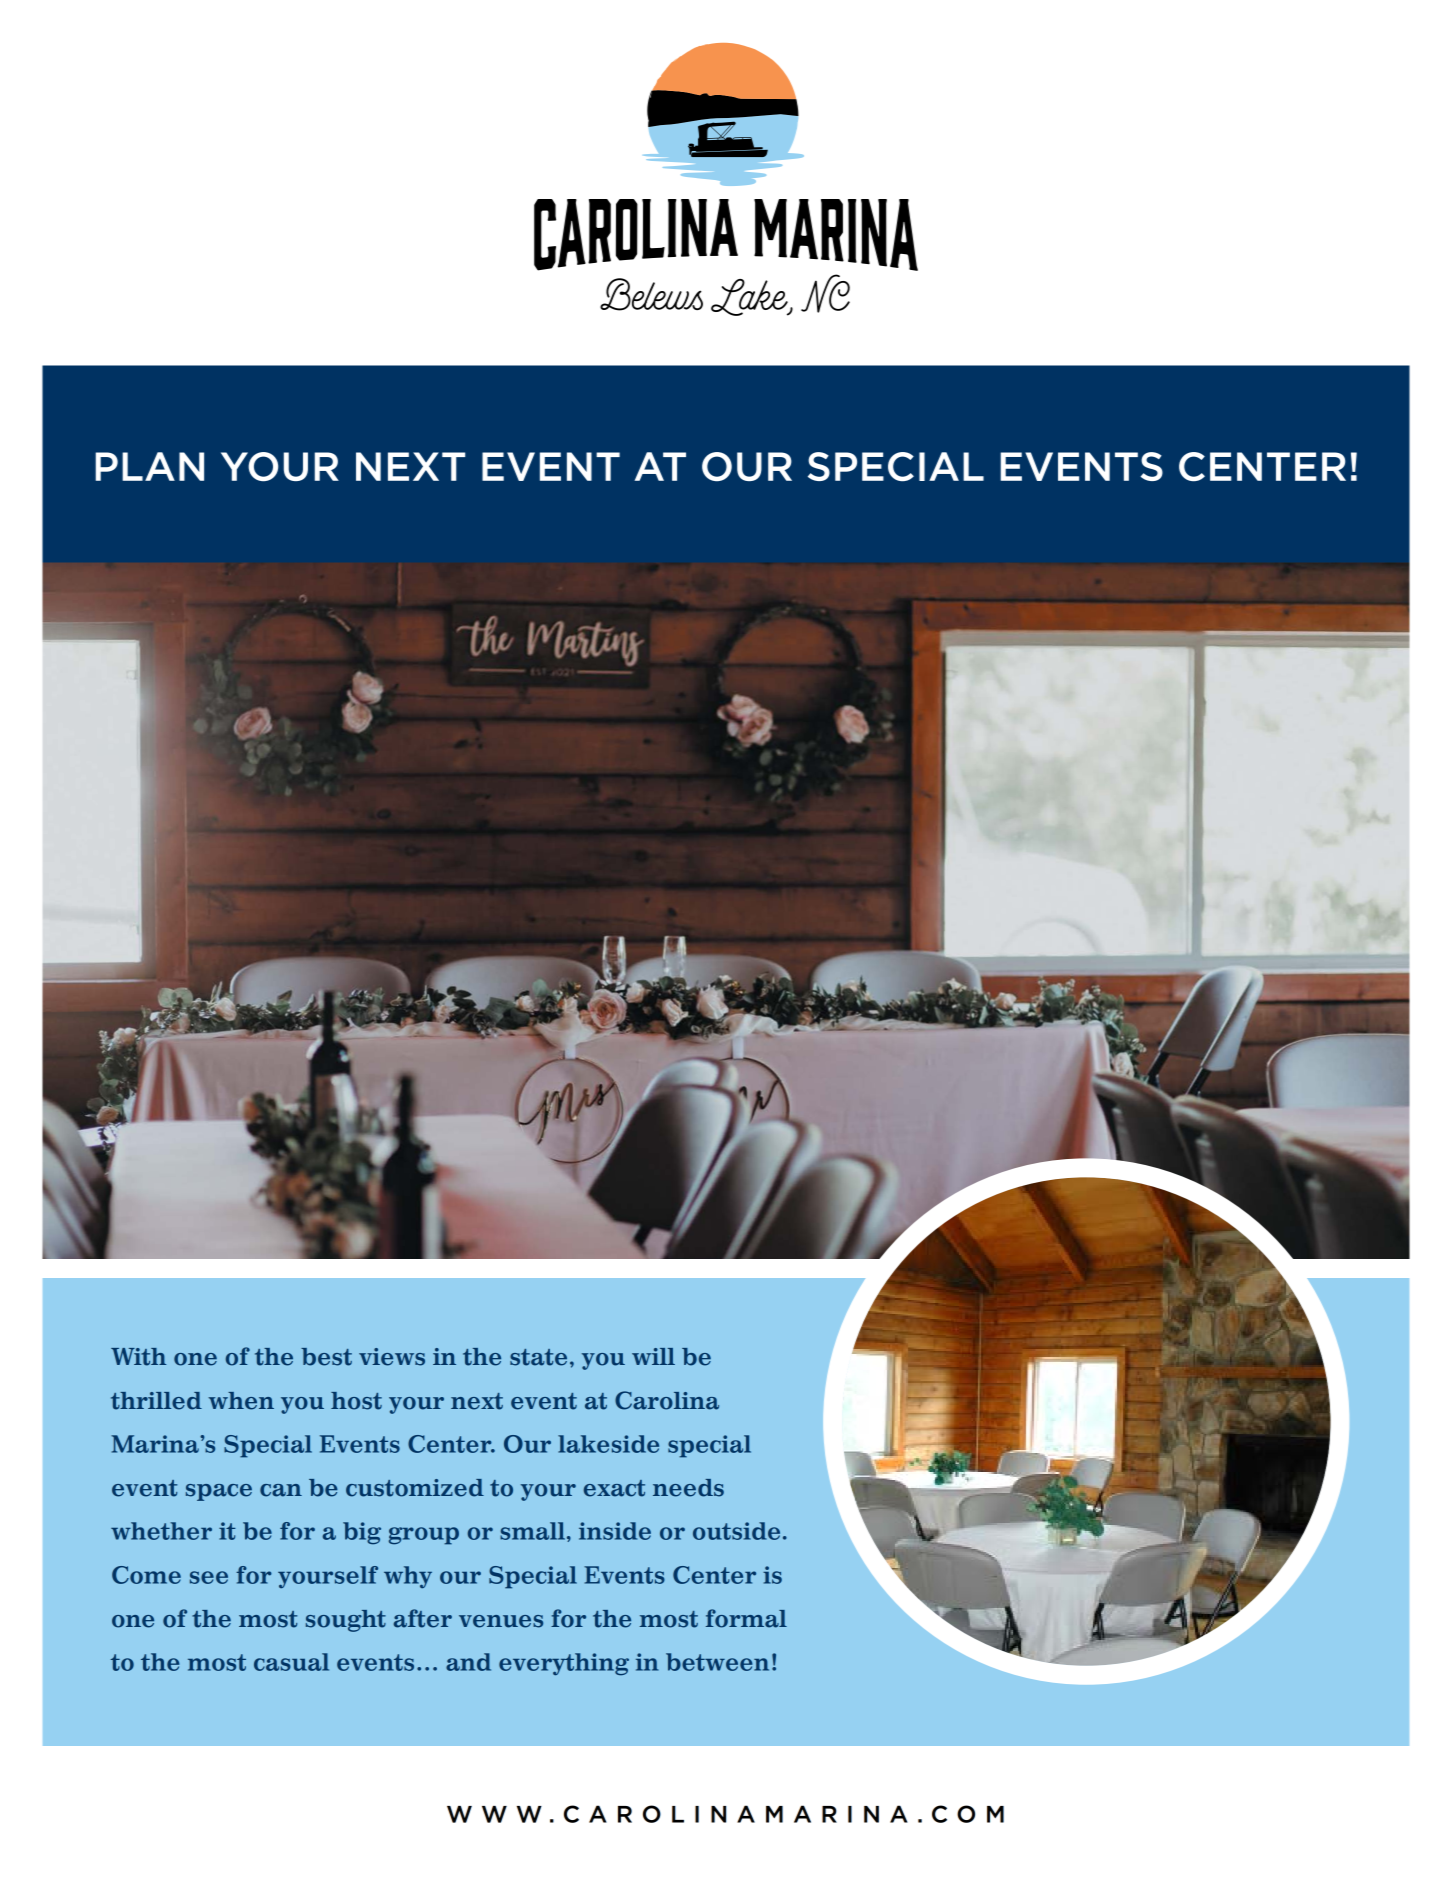 This screenshot has width=1452, height=1879. Describe the element at coordinates (538, 1357) in the screenshot. I see `state` at that location.
